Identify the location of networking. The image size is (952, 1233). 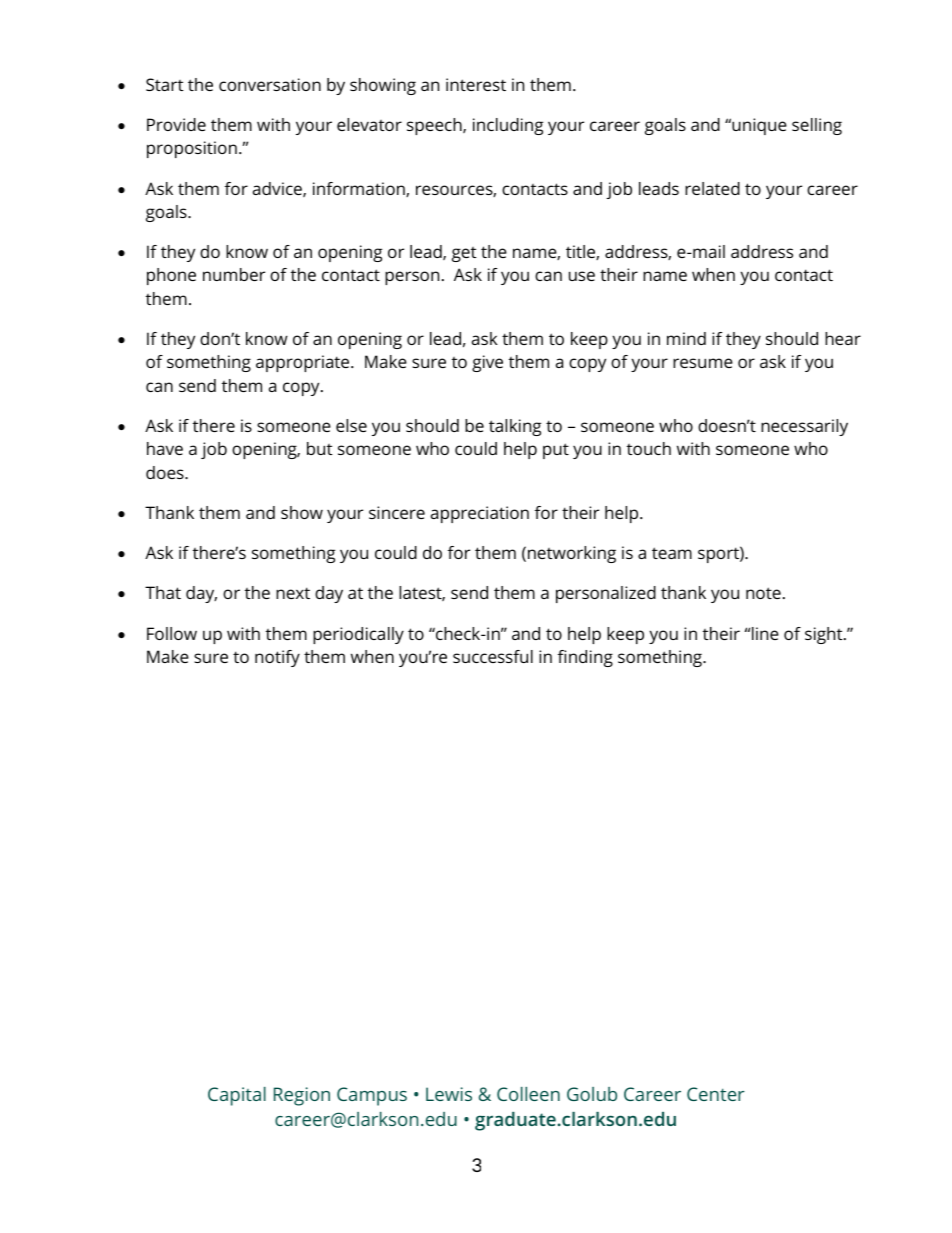
(572, 554).
